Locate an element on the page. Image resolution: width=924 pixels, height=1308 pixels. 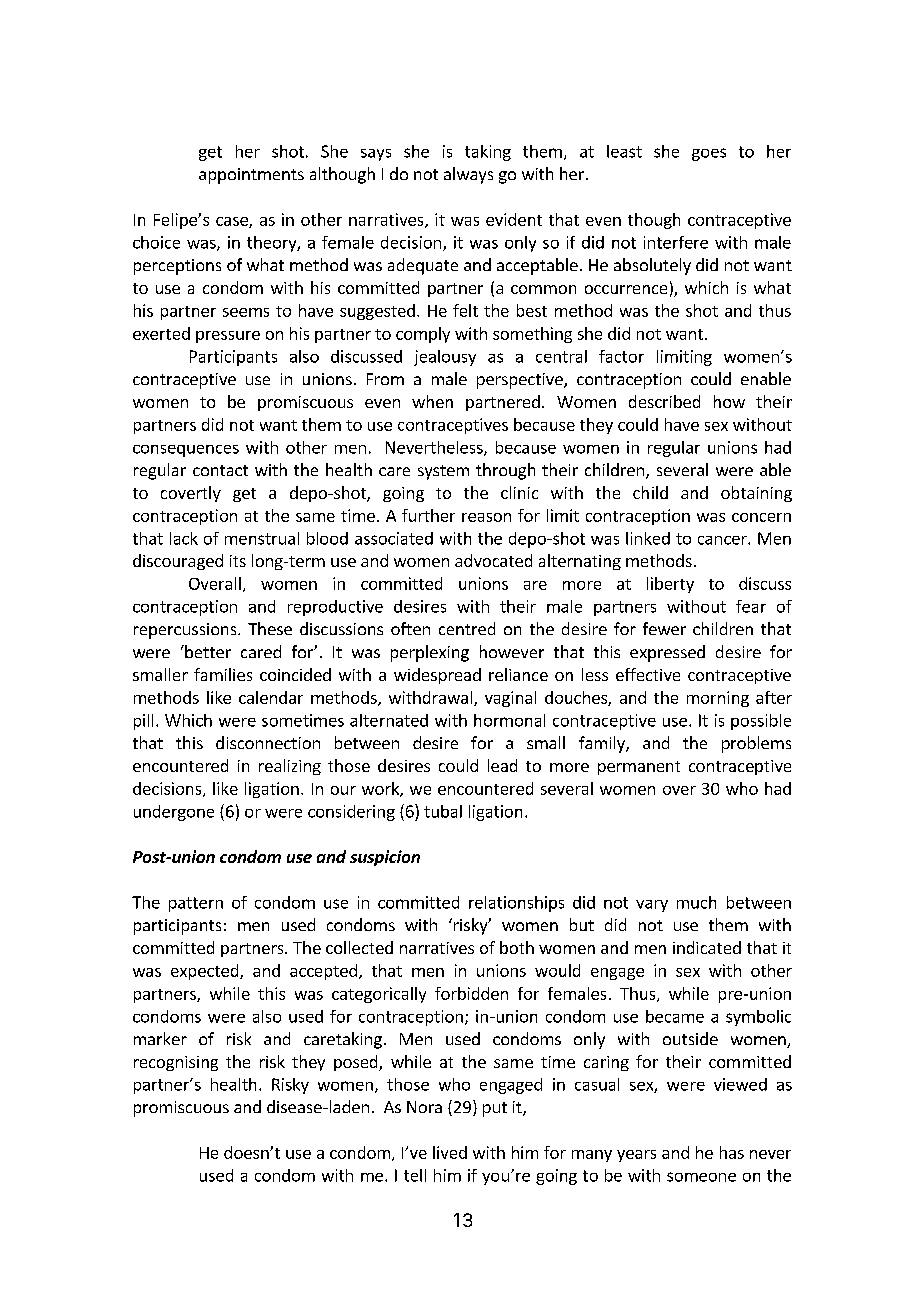
appointments is located at coordinates (251, 176).
